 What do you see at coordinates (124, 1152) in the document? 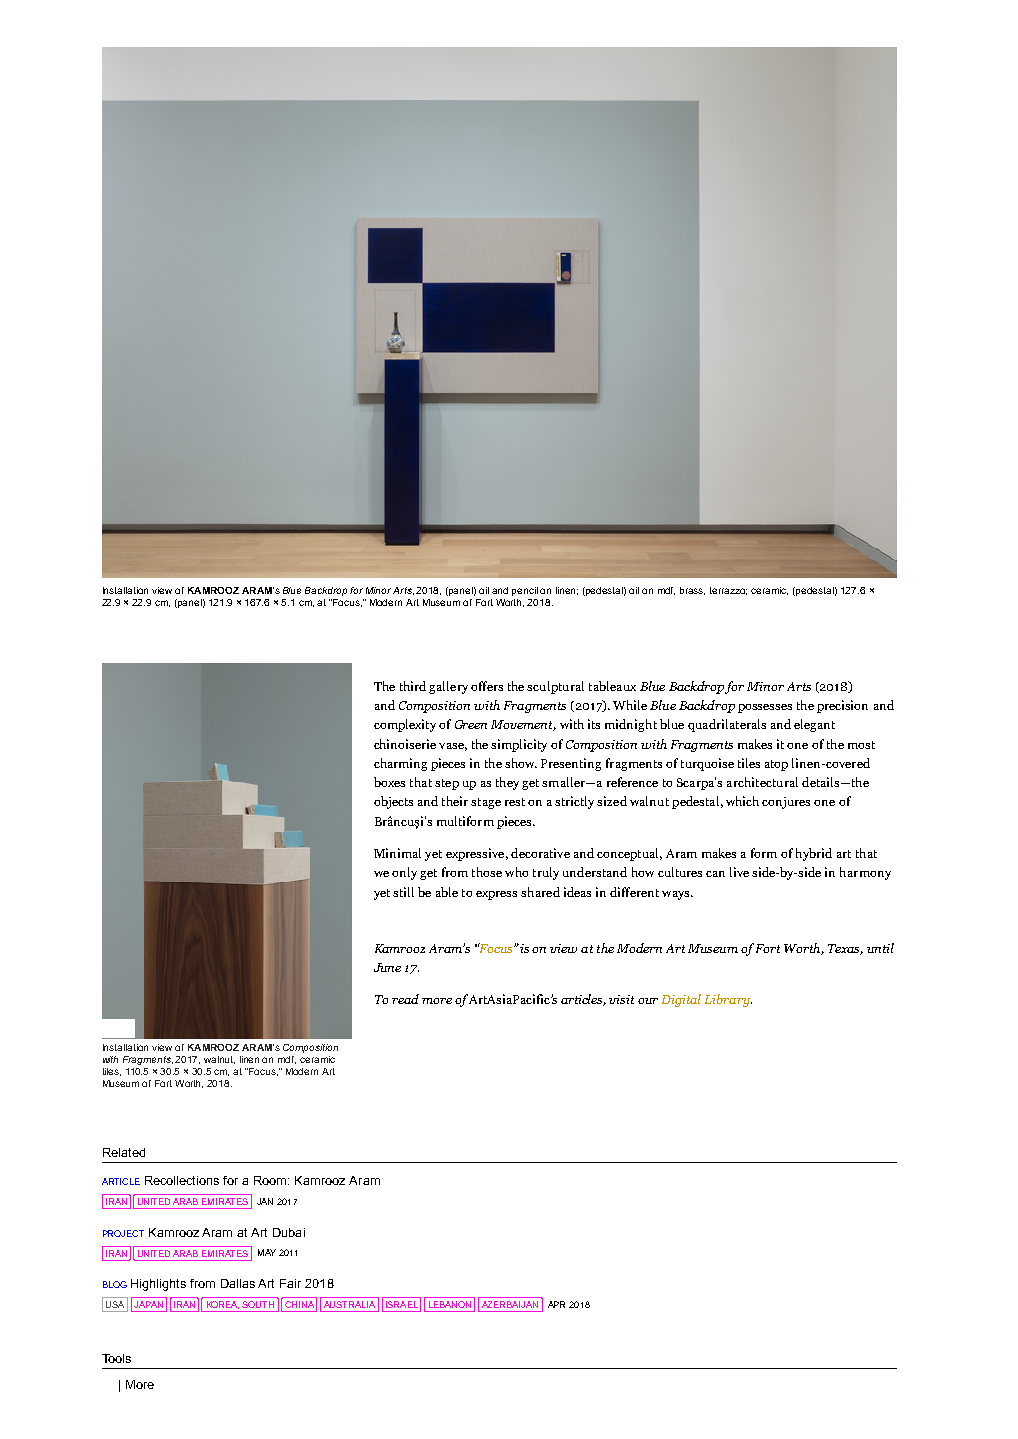
I see `Related` at bounding box center [124, 1152].
